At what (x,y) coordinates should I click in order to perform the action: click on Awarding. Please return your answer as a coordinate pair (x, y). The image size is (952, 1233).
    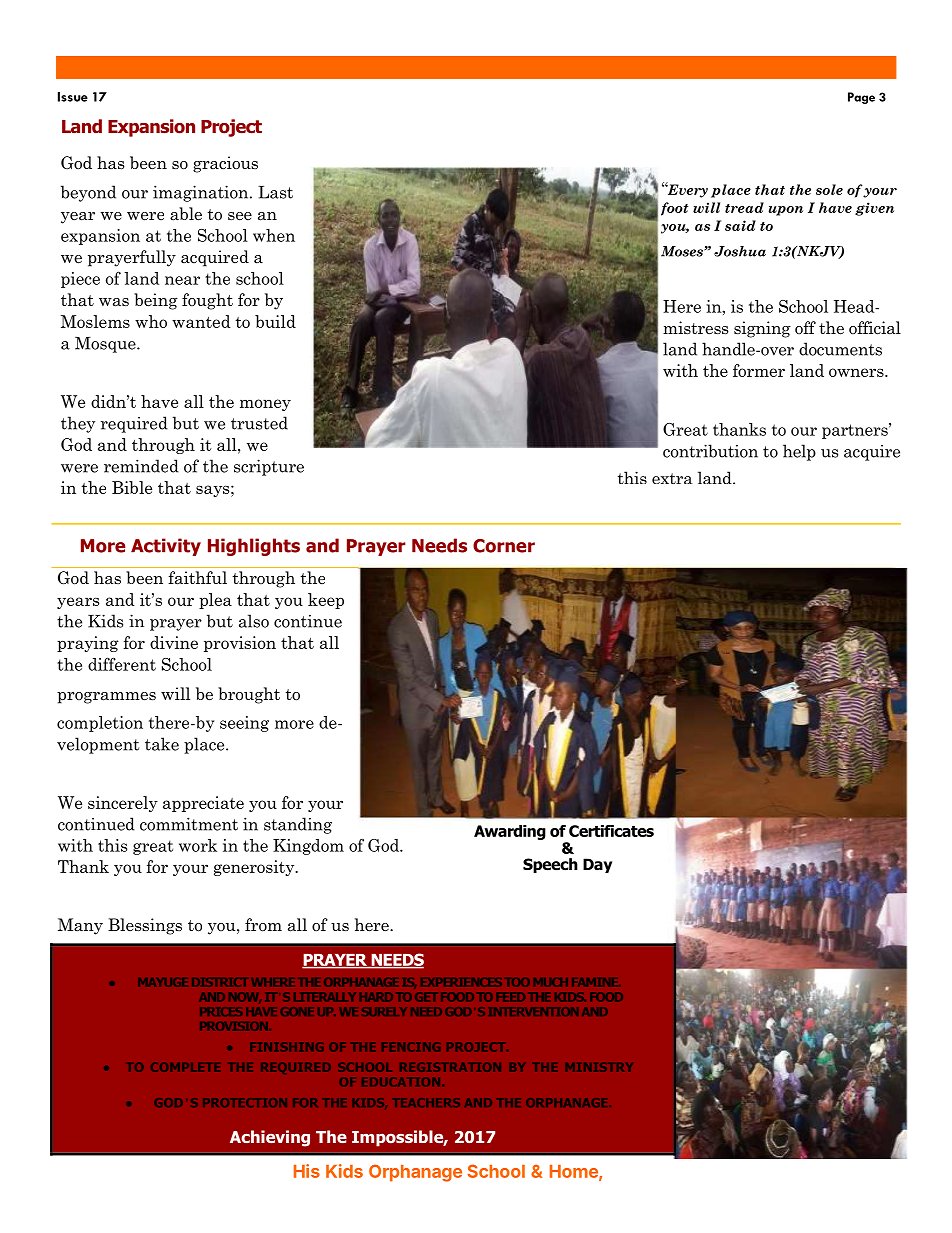
    Looking at the image, I should click on (510, 832).
